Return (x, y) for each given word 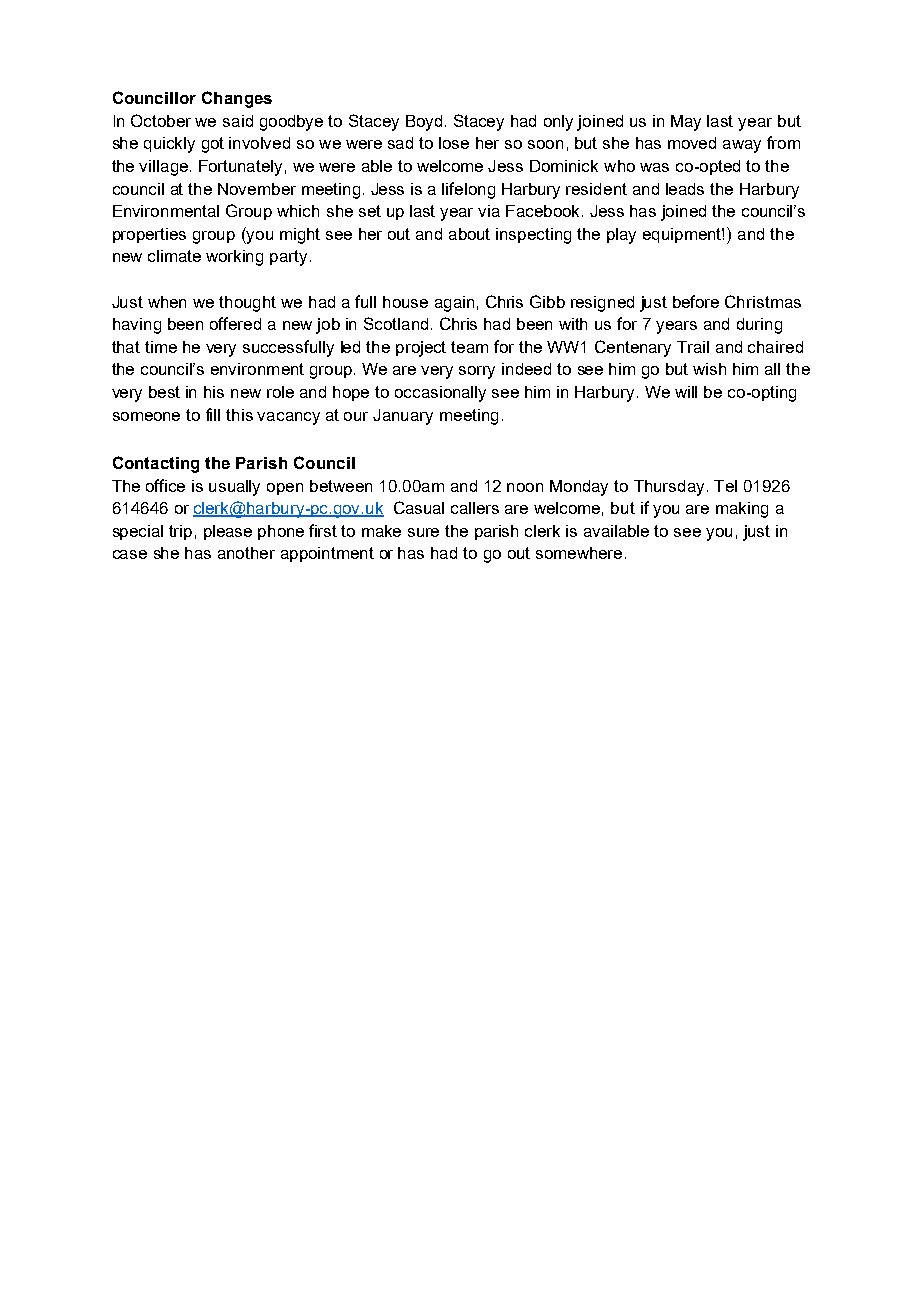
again (454, 304)
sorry (477, 372)
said (238, 121)
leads (685, 189)
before (696, 301)
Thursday (669, 488)
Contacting (156, 464)
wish (709, 369)
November (257, 189)
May (686, 123)
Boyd (424, 123)
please (228, 532)
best (164, 392)
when (167, 302)
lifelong (468, 190)
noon (525, 487)
